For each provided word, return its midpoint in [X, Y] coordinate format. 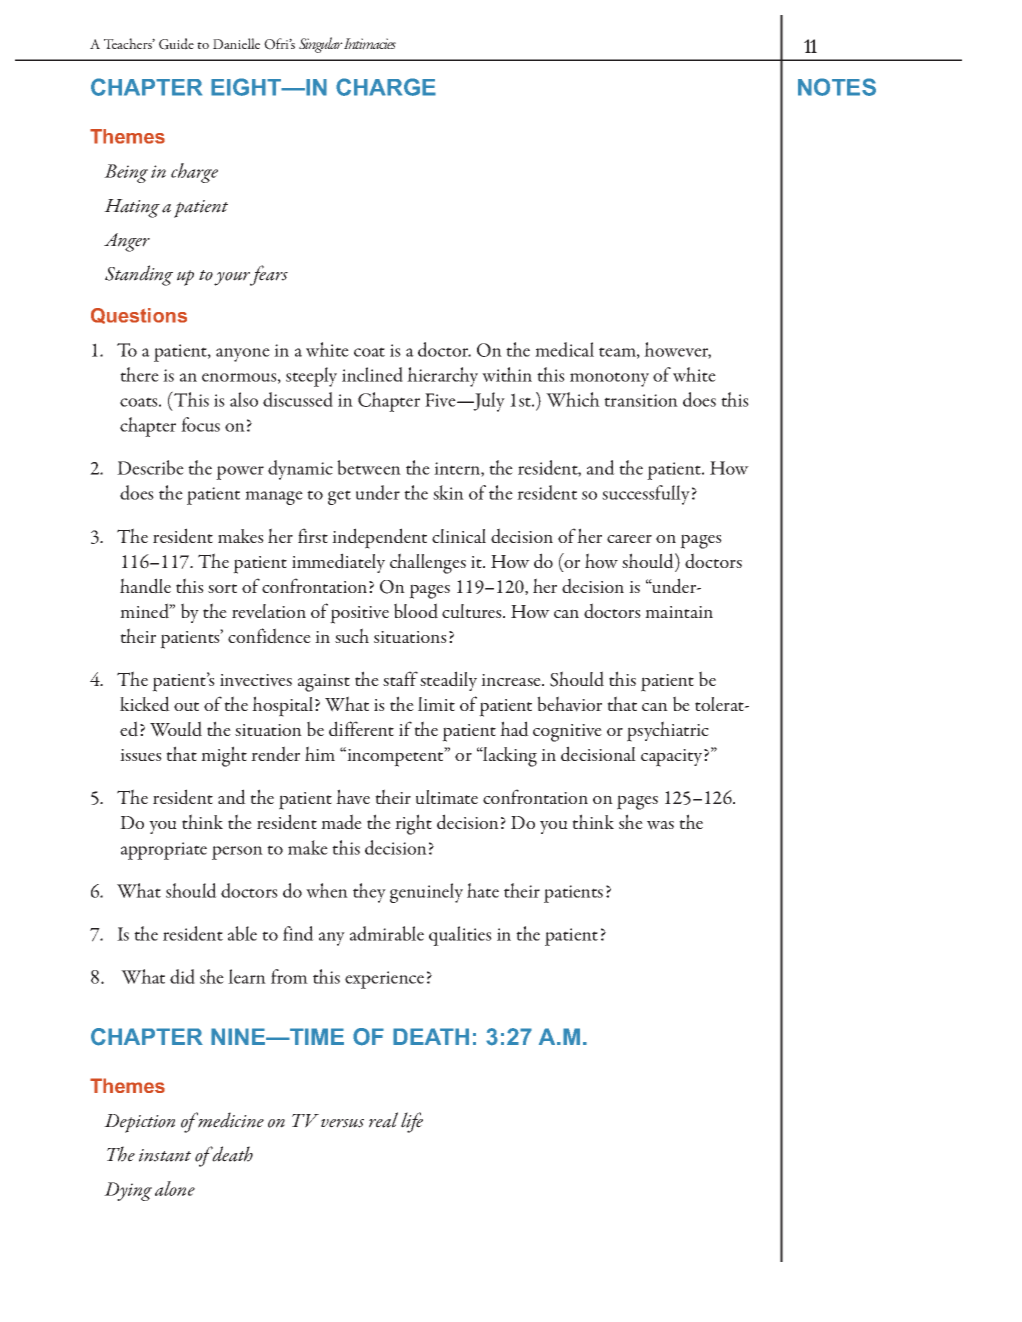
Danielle [236, 43]
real [383, 1120]
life [412, 1122]
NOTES [837, 87]
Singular [321, 45]
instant [165, 1155]
